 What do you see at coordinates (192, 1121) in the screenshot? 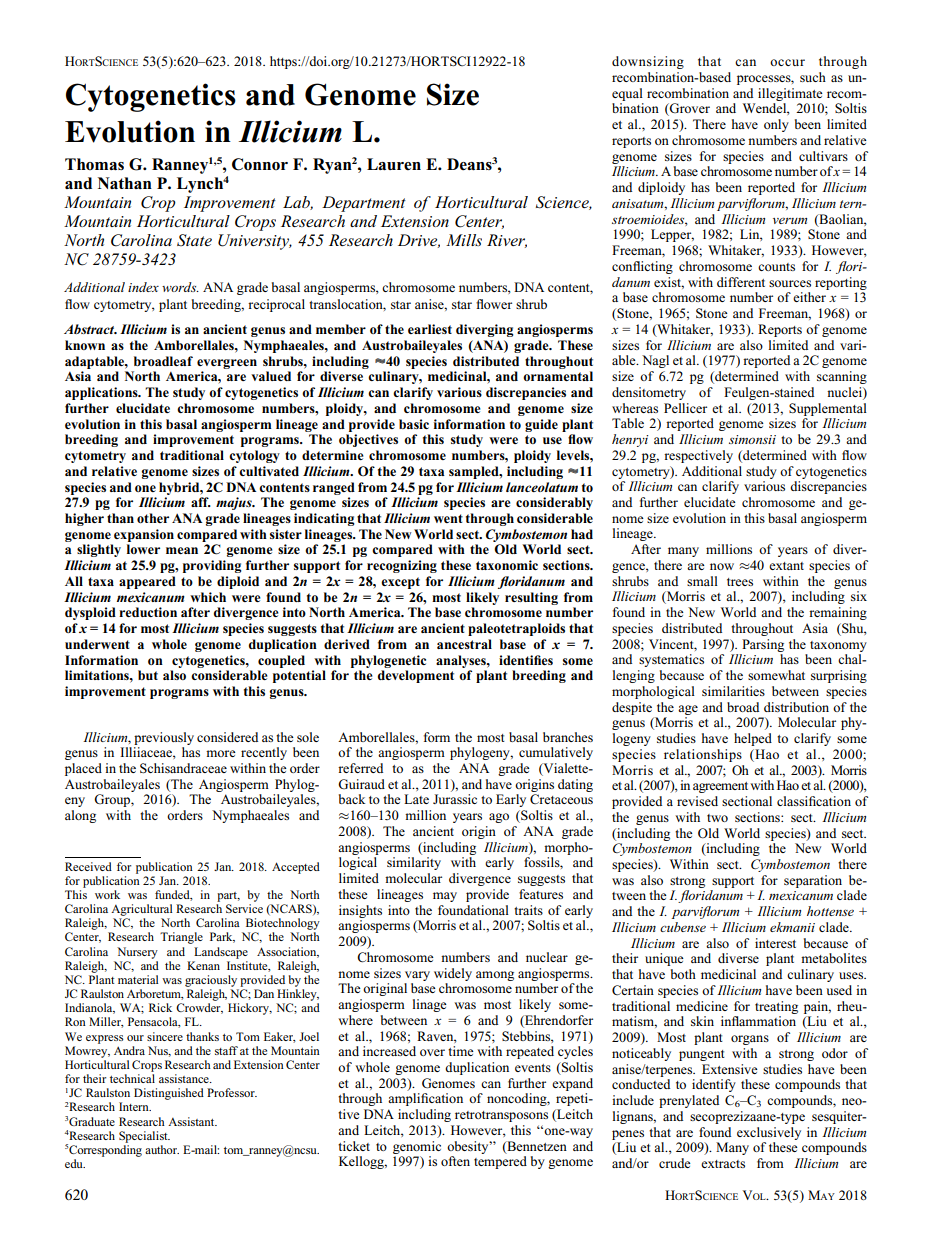
I see `Assistant` at bounding box center [192, 1121].
